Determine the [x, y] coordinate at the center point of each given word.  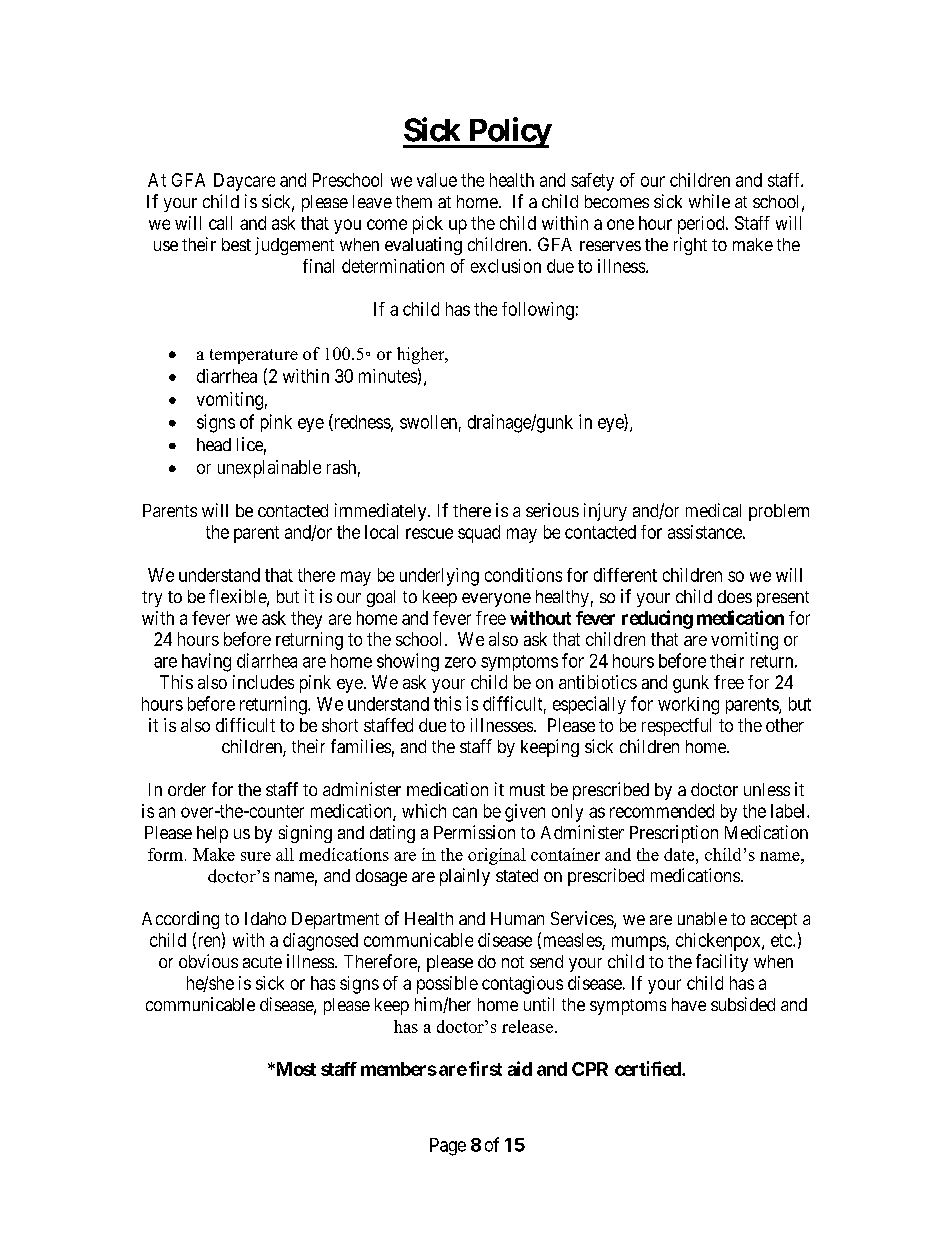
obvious [208, 961]
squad [479, 534]
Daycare [244, 182]
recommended [662, 811]
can [465, 812]
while [709, 201]
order [187, 789]
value [437, 180]
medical [713, 510]
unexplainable [269, 469]
